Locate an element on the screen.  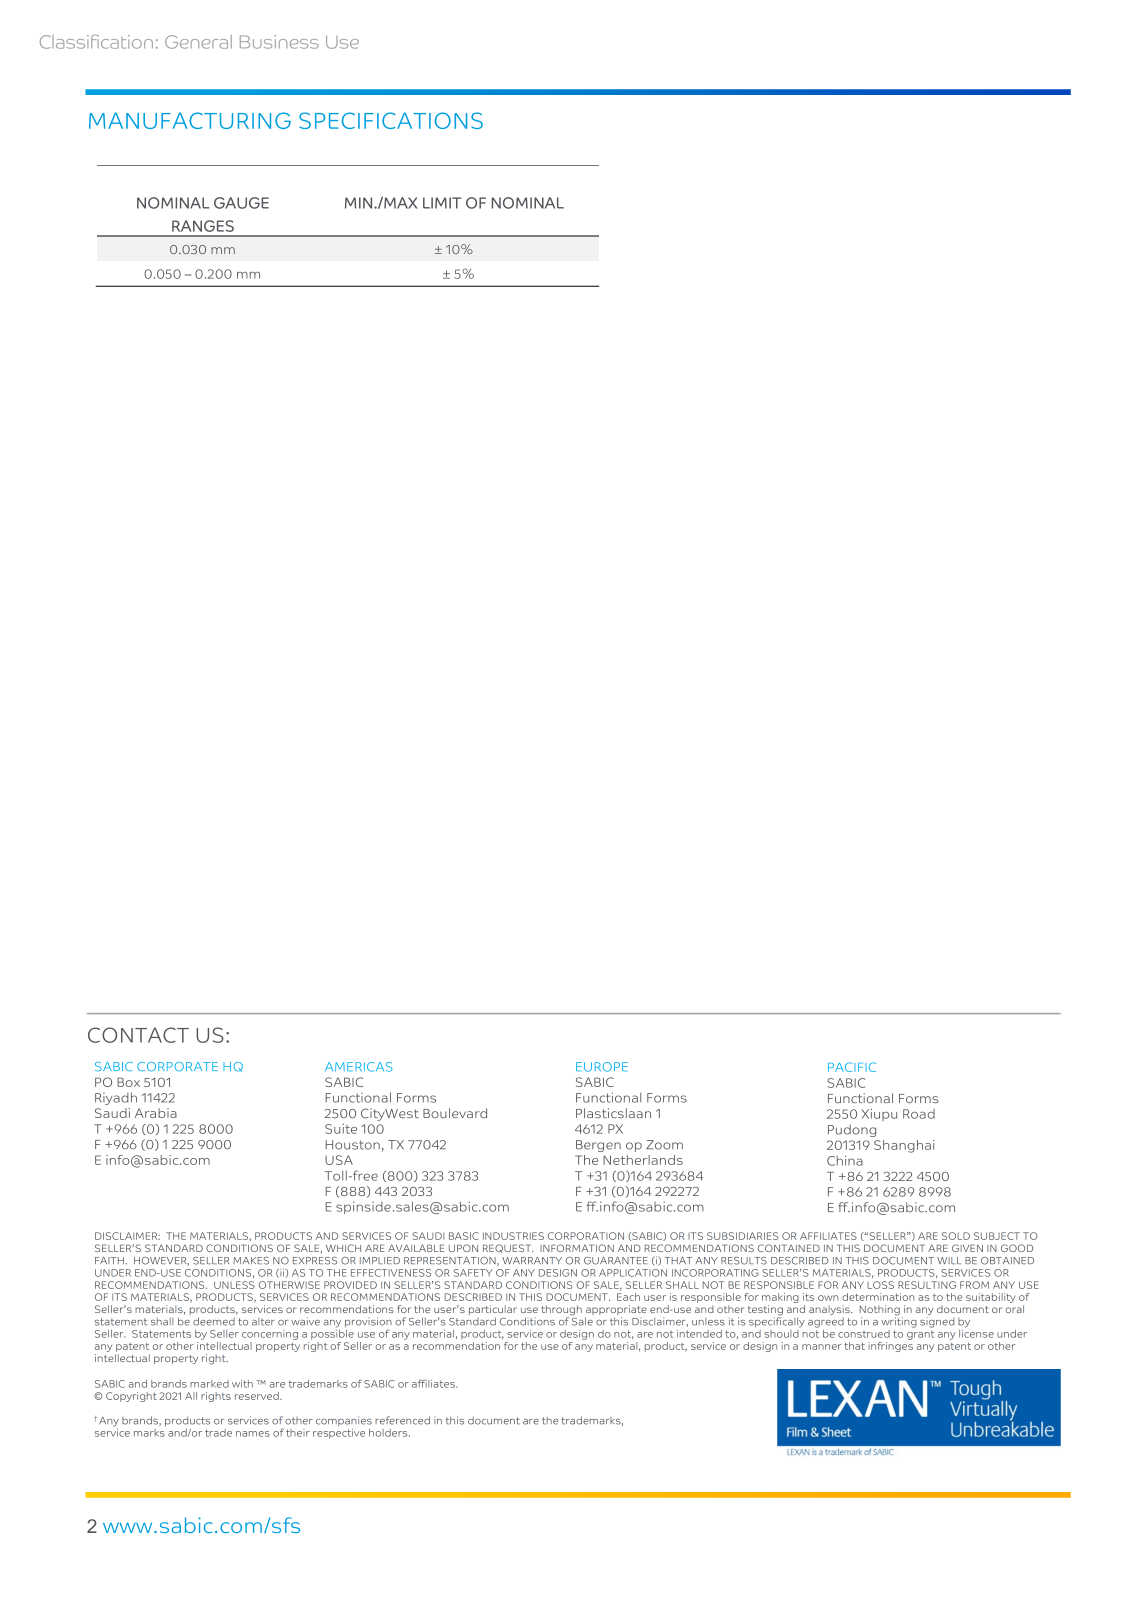
marked is located at coordinates (209, 1384).
